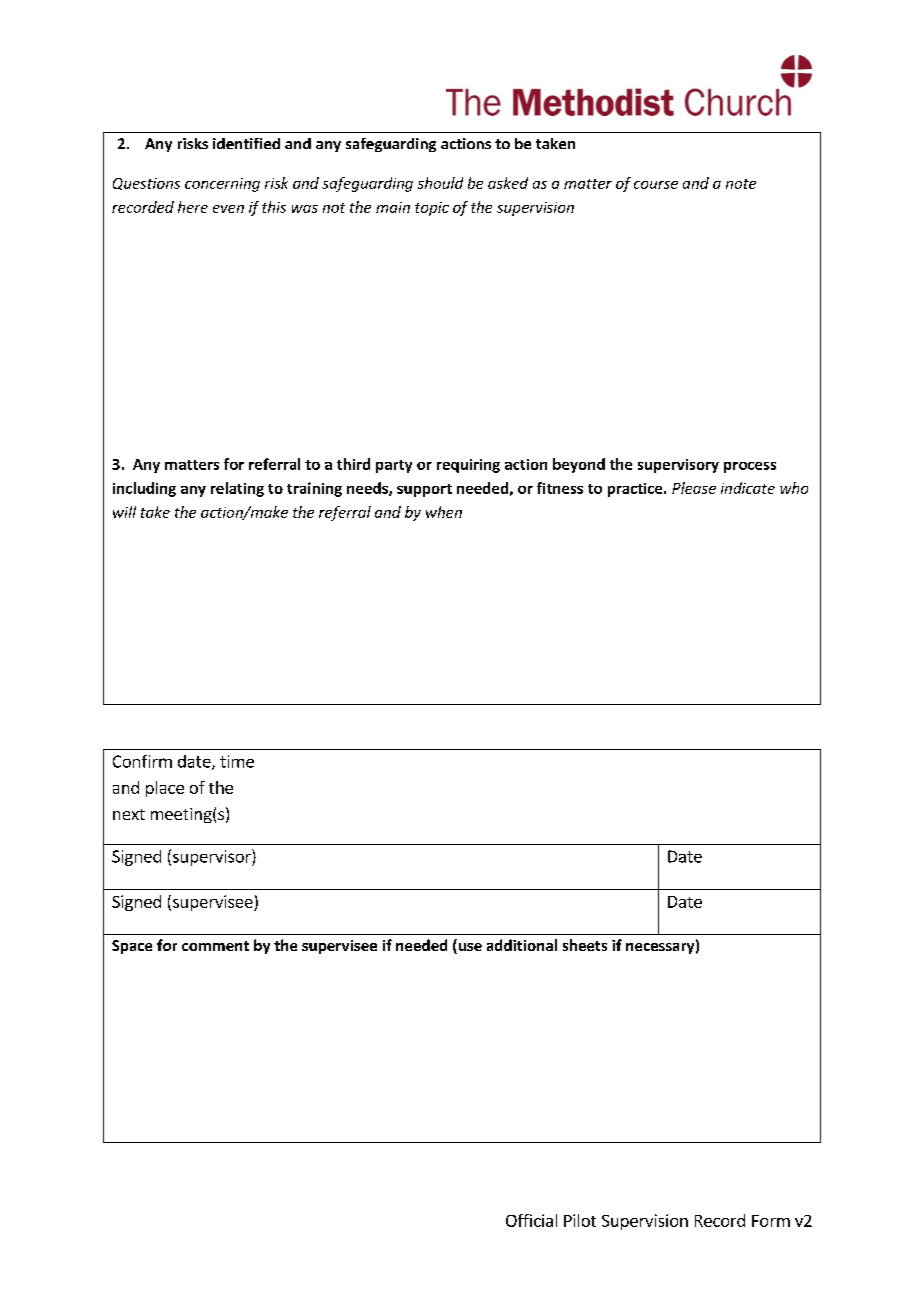  I want to click on when, so click(444, 512).
